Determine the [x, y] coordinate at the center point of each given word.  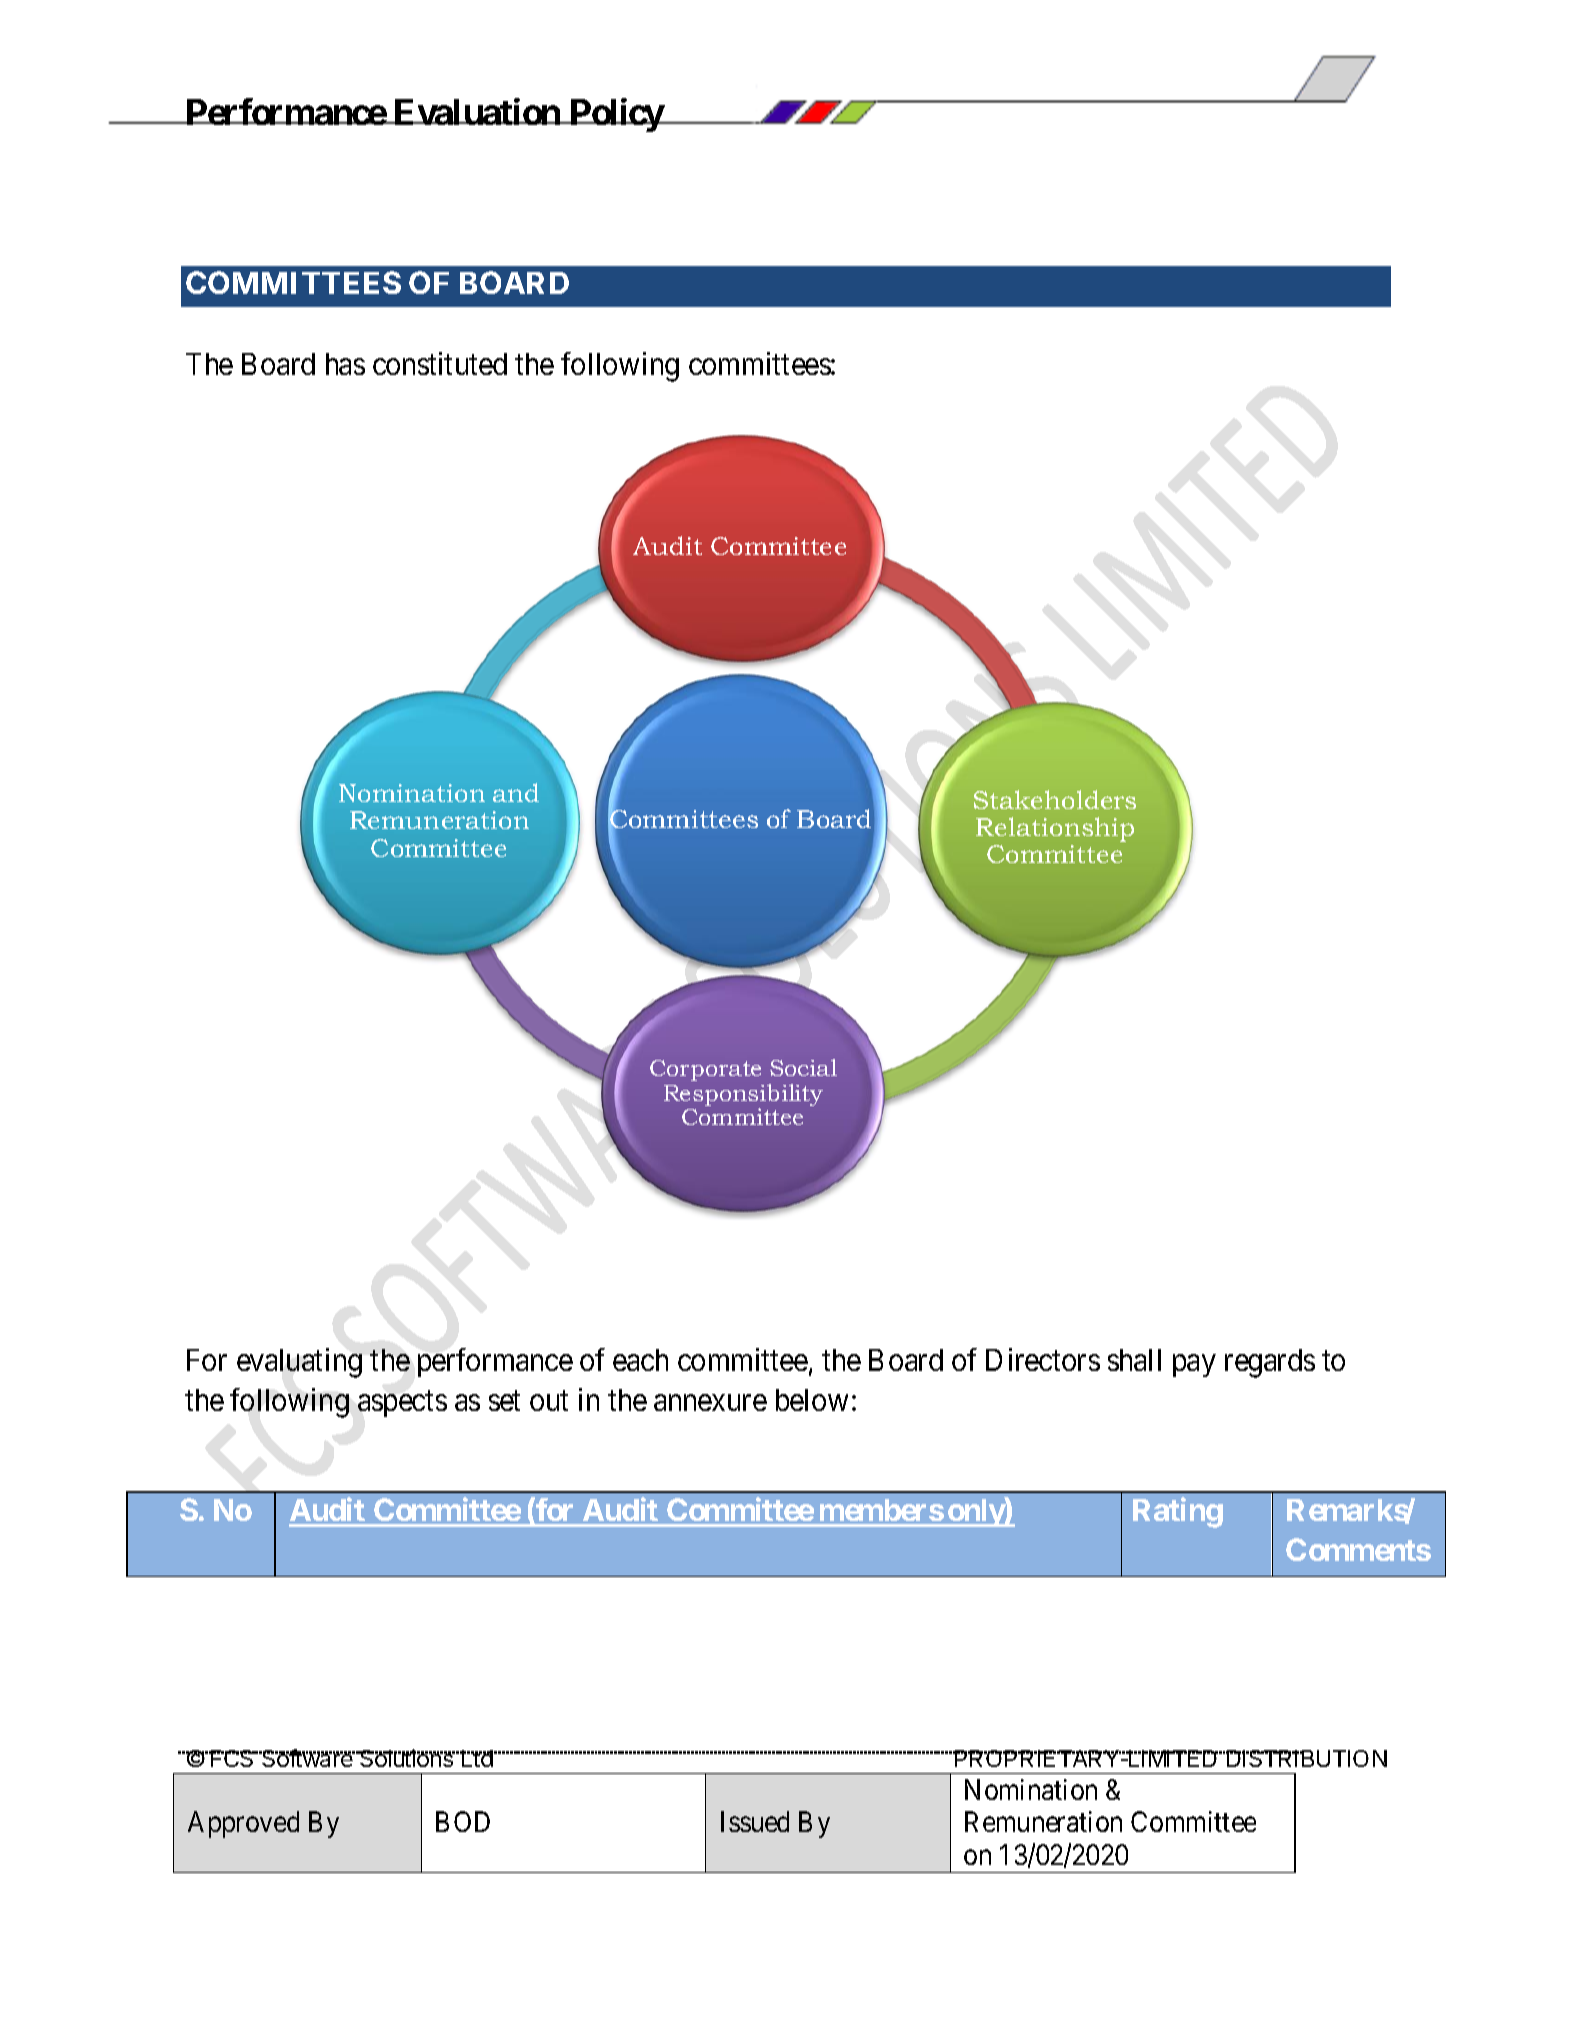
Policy [616, 115]
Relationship [1055, 829]
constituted [440, 363]
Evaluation [477, 112]
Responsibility [743, 1096]
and [516, 792]
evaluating [299, 1363]
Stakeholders [1055, 799]
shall [1134, 1360]
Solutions [406, 1758]
